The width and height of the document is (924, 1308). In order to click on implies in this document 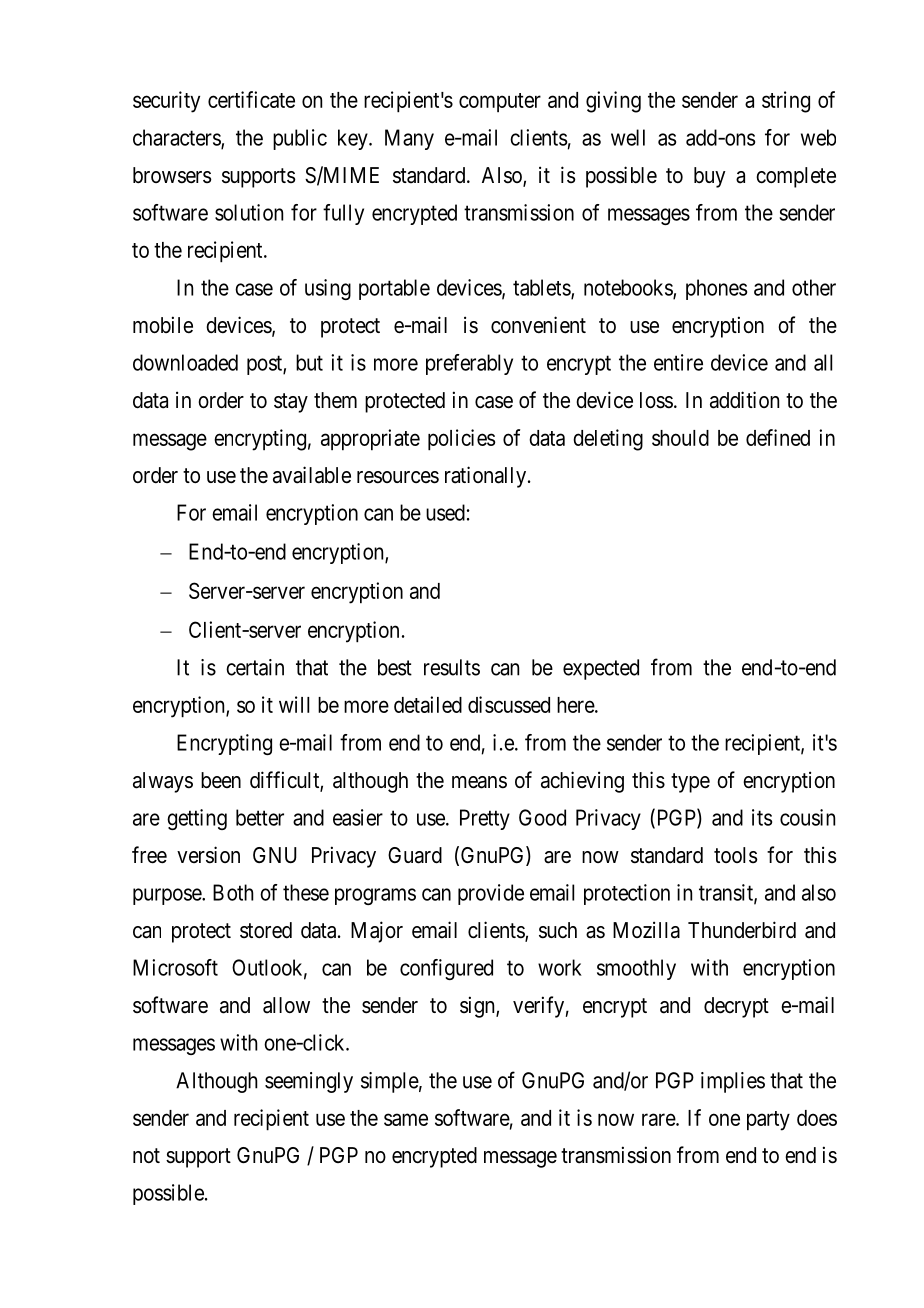, I will do `click(733, 1082)`.
